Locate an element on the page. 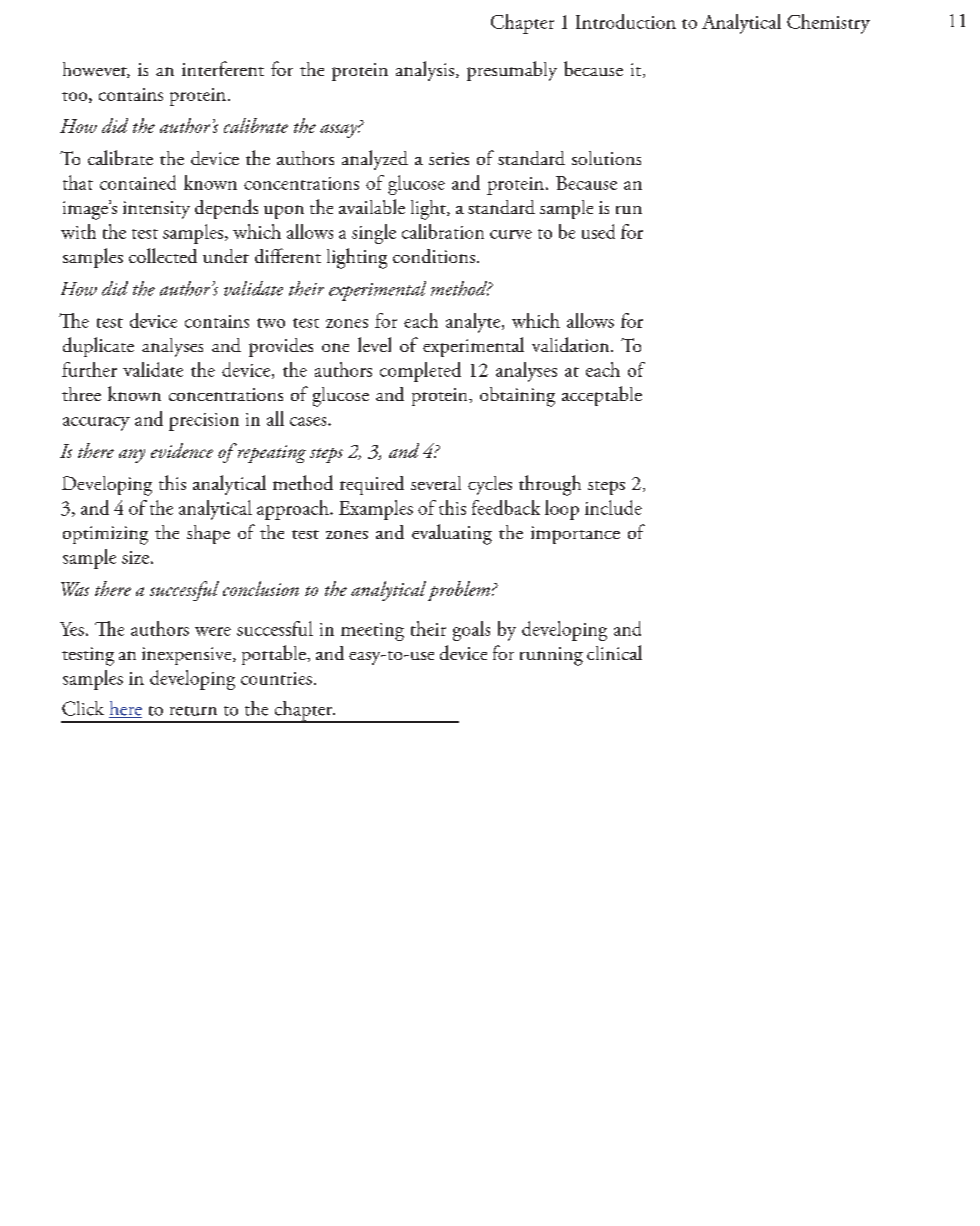  acceptable is located at coordinates (602, 396).
